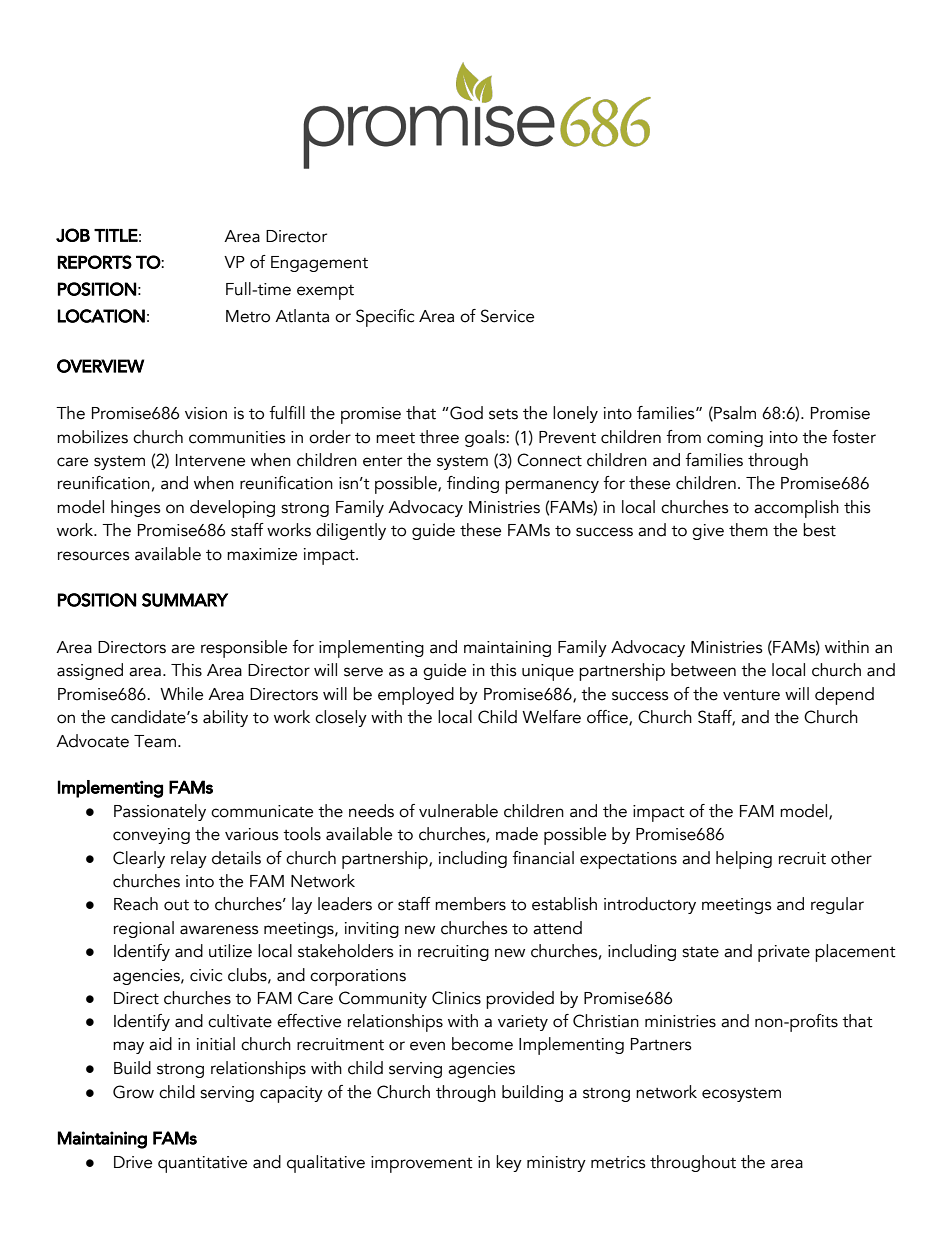 Image resolution: width=952 pixels, height=1233 pixels. Describe the element at coordinates (133, 1162) in the screenshot. I see `Drive` at that location.
